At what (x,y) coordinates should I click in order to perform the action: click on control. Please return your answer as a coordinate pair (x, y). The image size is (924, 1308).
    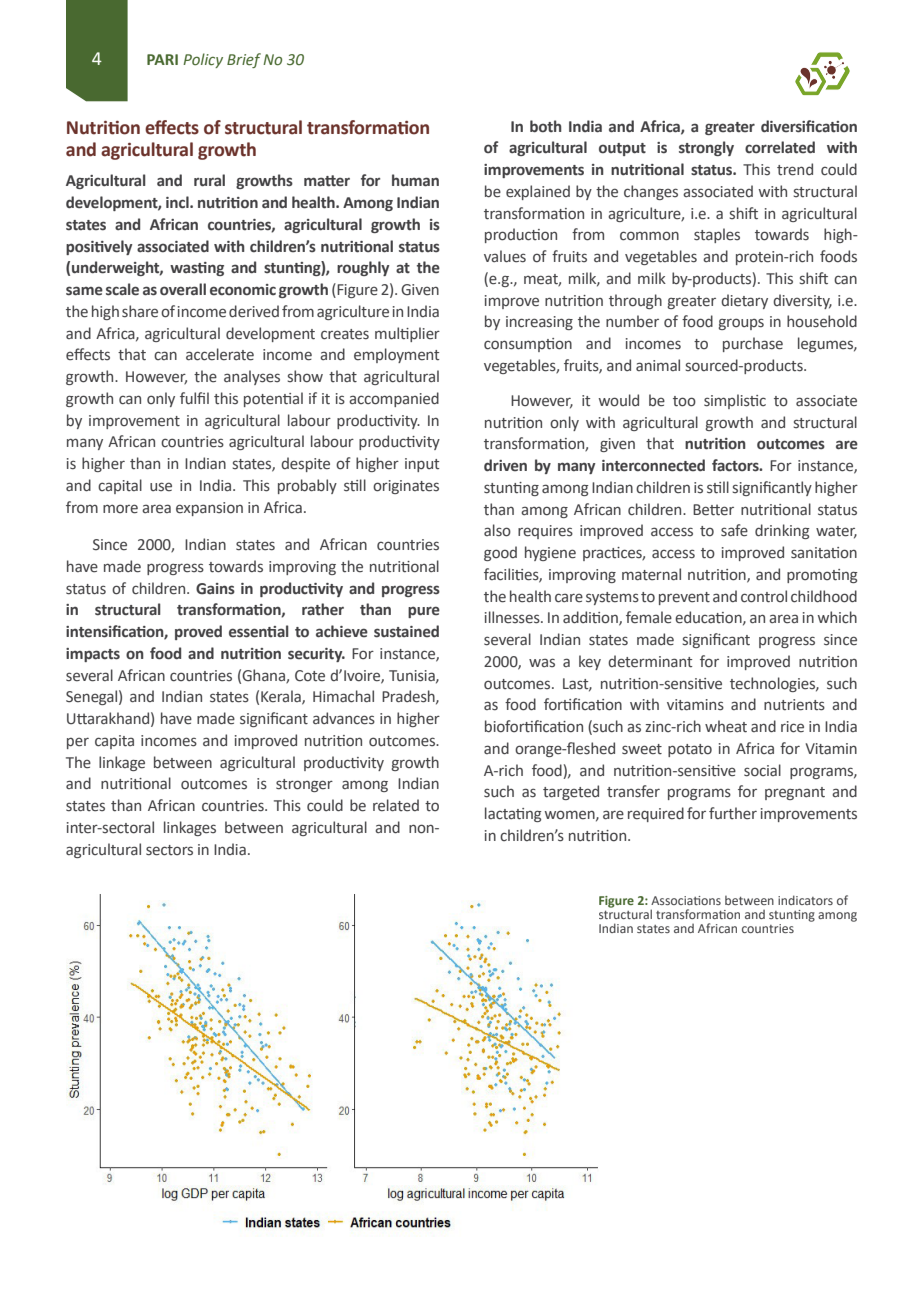
    Looking at the image, I should click on (764, 596).
